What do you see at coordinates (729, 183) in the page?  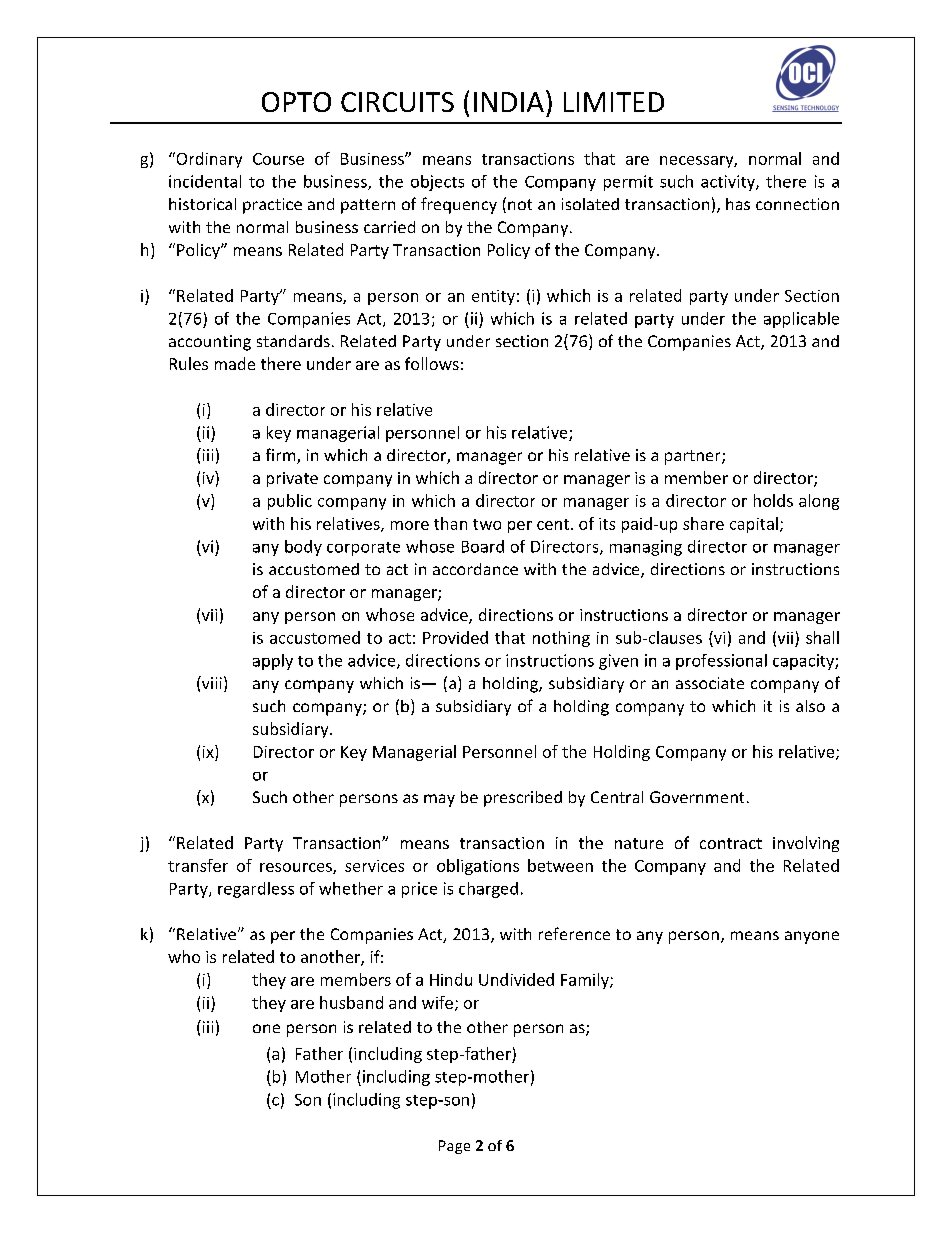 I see `activity` at bounding box center [729, 183].
